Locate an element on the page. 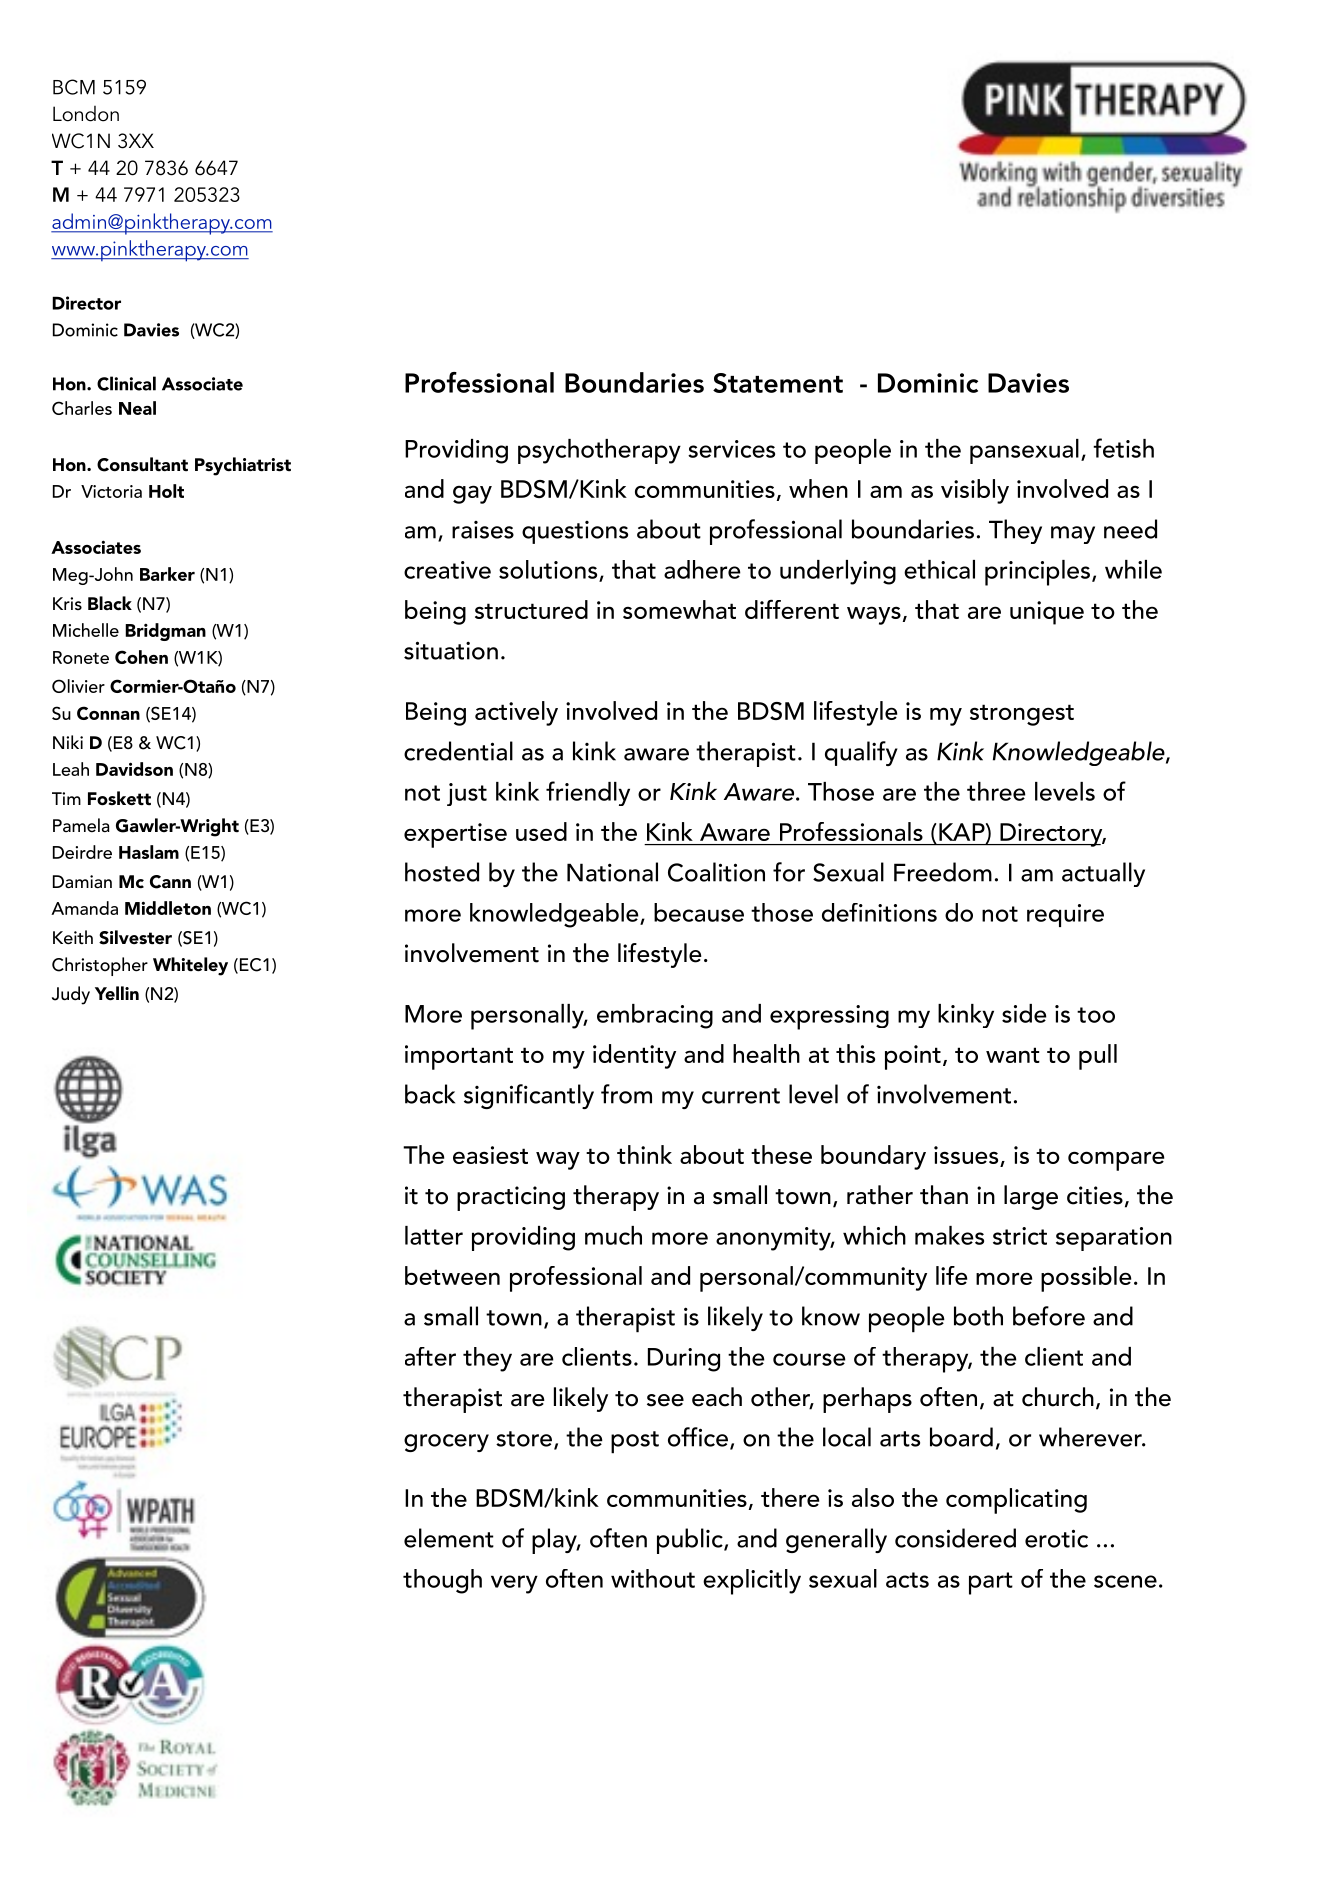  without is located at coordinates (653, 1578).
